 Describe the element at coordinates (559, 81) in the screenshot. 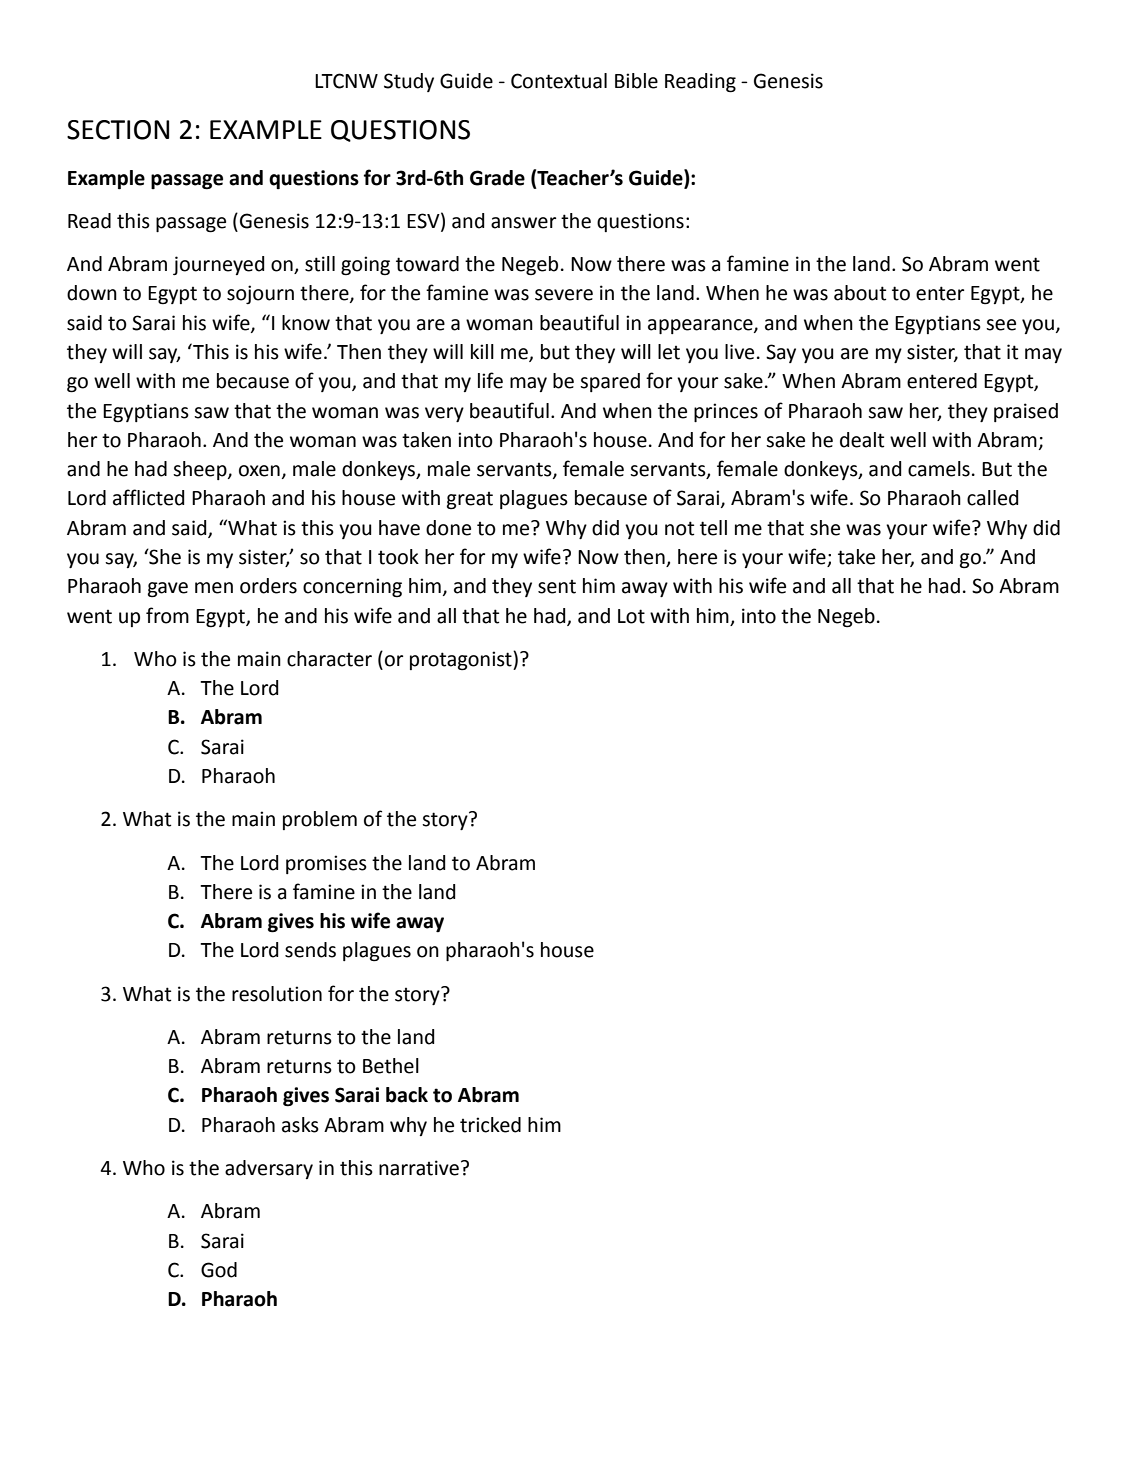

I see `Contextual` at that location.
